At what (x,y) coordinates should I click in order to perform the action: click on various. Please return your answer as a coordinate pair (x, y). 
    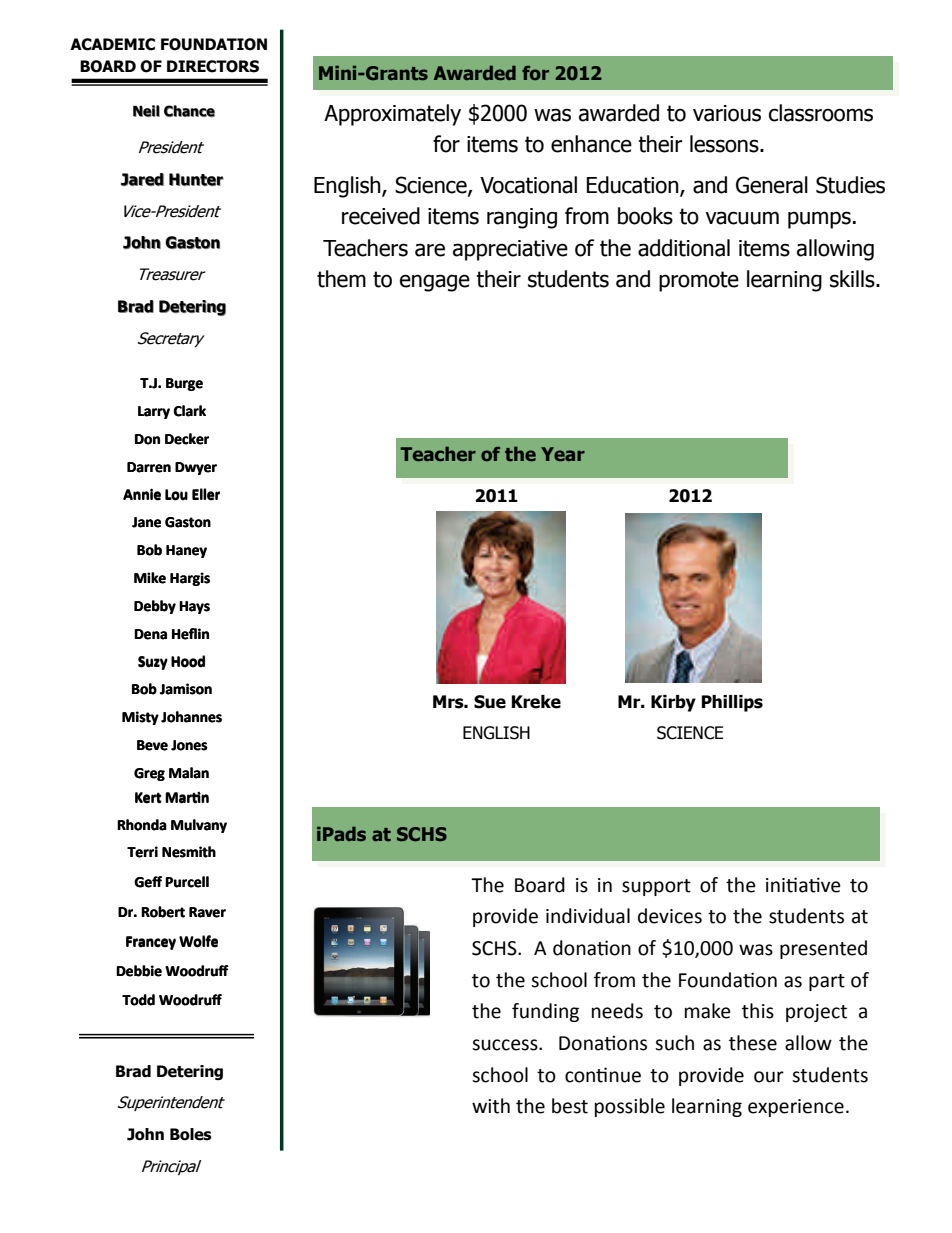
    Looking at the image, I should click on (727, 113).
